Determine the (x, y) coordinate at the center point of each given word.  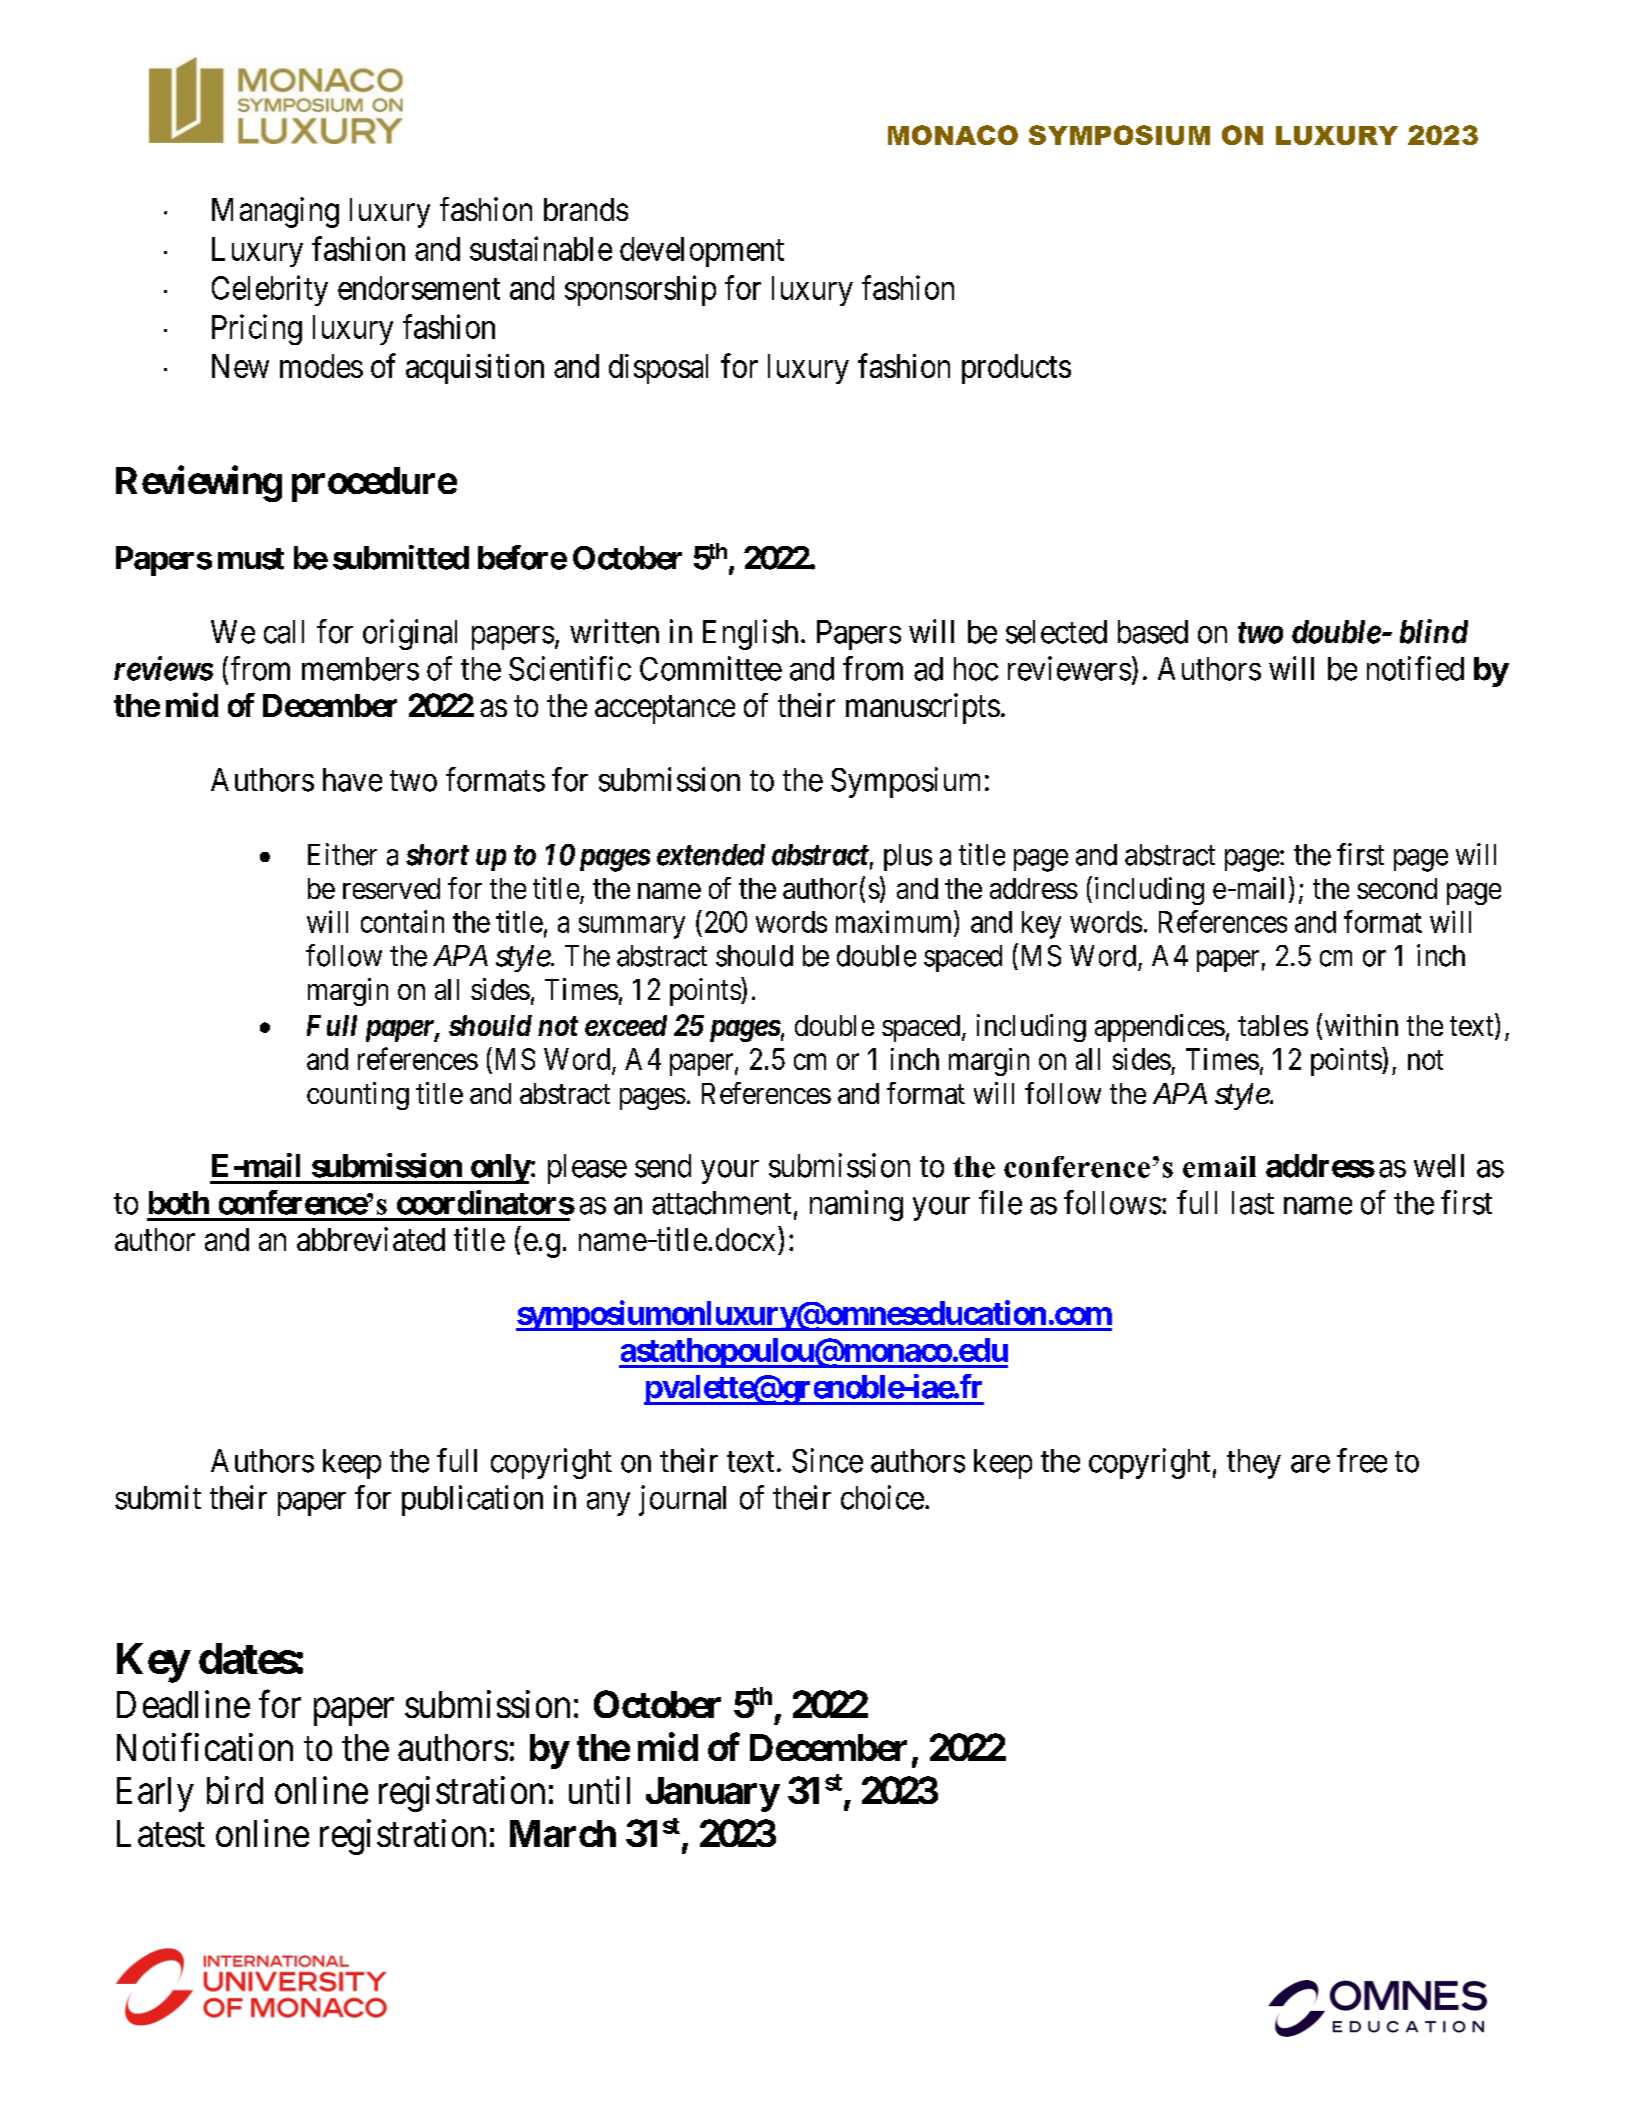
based (1153, 632)
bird (235, 1790)
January (712, 1794)
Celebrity (270, 290)
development (702, 252)
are (1310, 1464)
